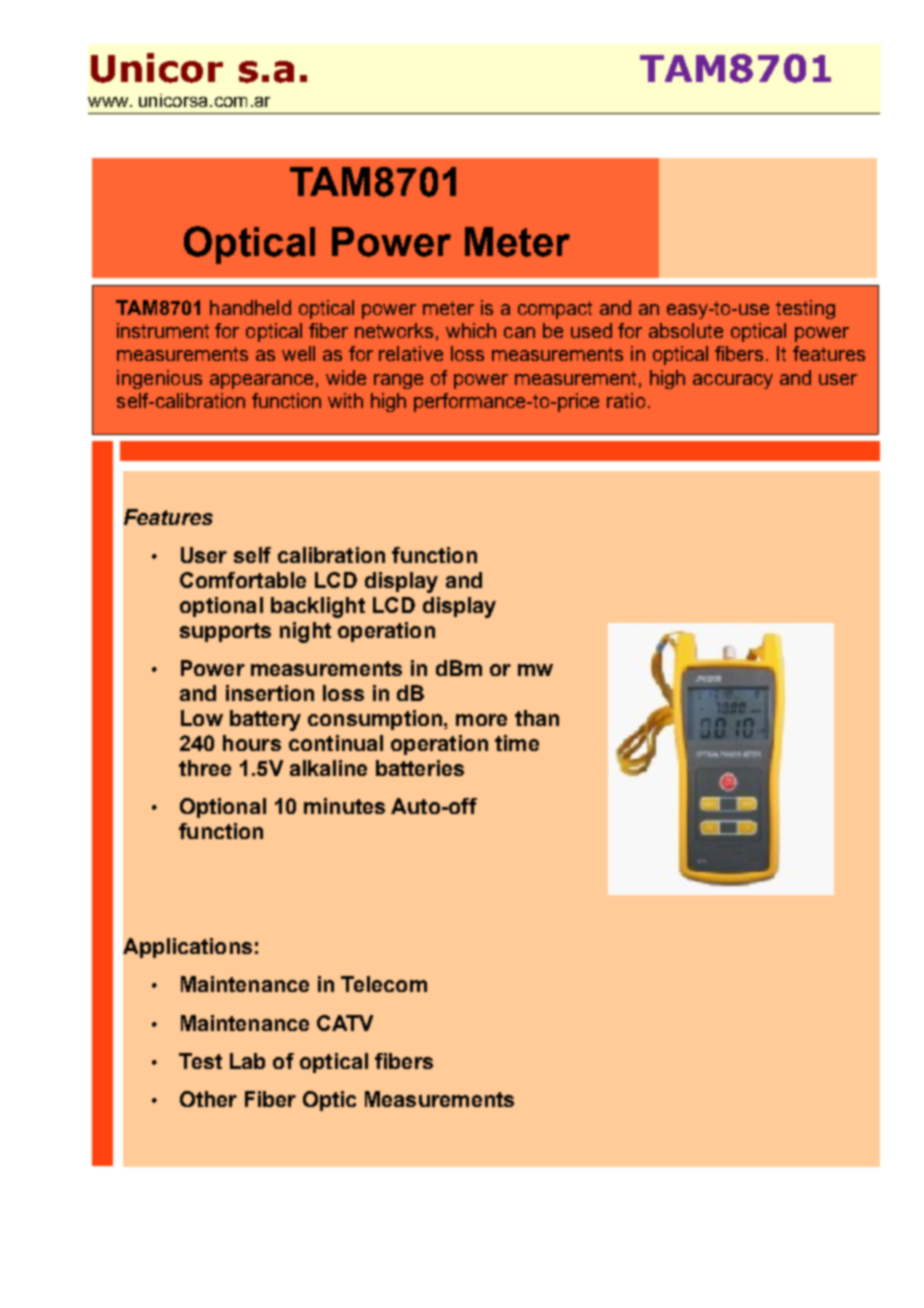 The height and width of the page is (1308, 924). What do you see at coordinates (686, 330) in the page?
I see `absolute` at bounding box center [686, 330].
